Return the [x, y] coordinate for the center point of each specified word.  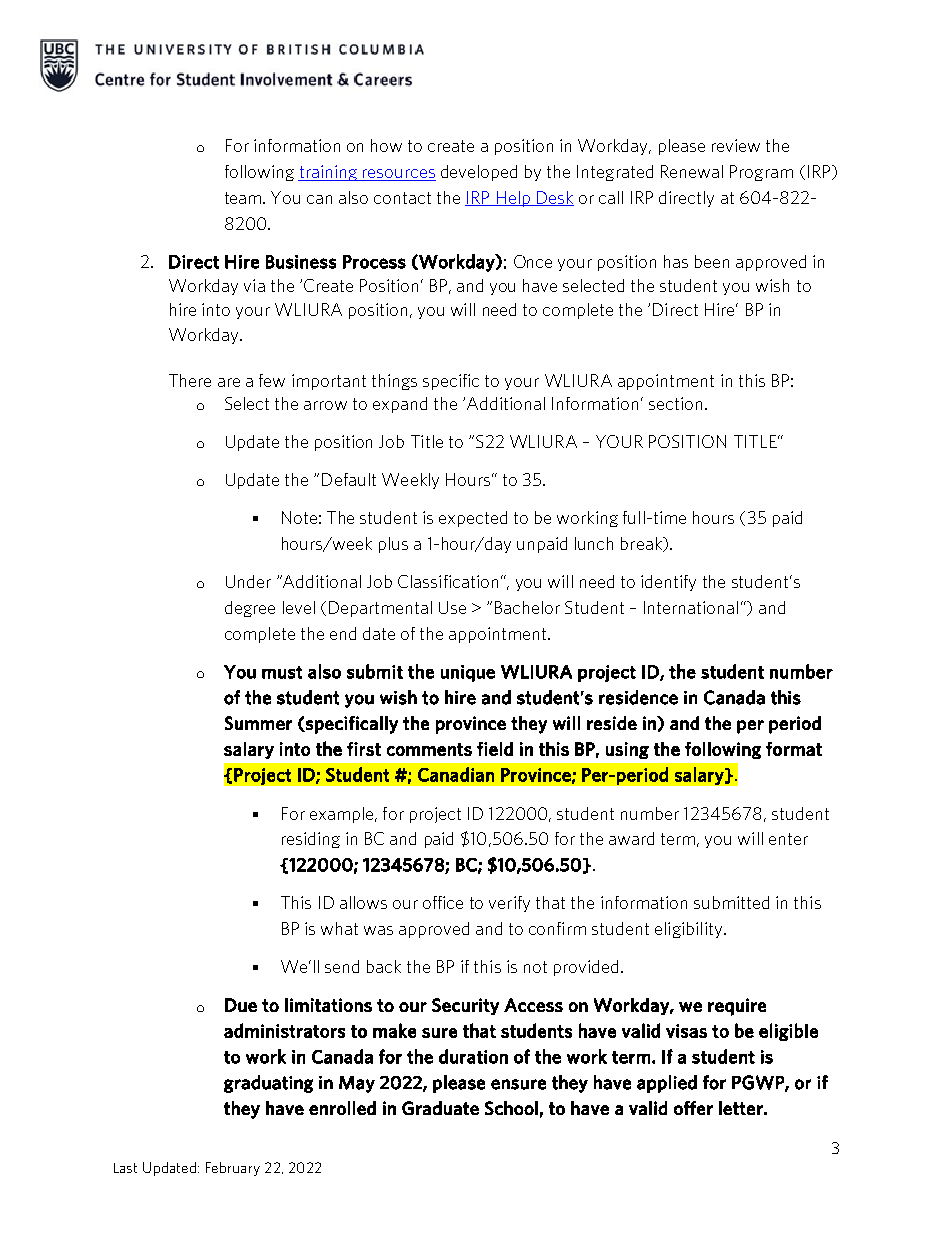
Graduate [440, 1108]
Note [299, 517]
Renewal [692, 171]
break [642, 544]
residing [311, 840]
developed [479, 173]
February [233, 1169]
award [631, 838]
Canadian [456, 774]
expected [473, 519]
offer [693, 1108]
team [244, 198]
